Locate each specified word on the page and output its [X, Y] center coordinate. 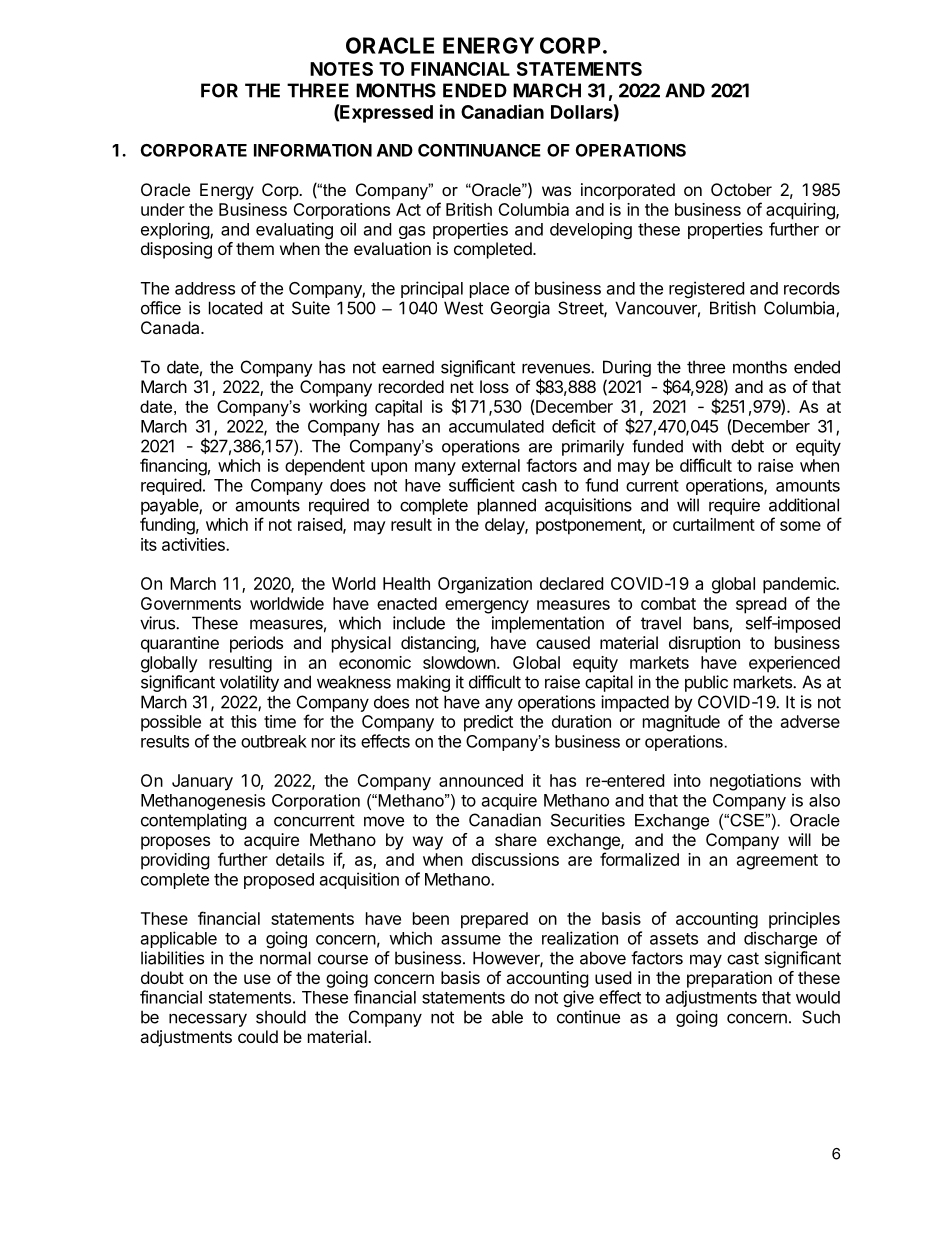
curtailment [714, 524]
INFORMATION [313, 150]
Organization [485, 585]
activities [194, 544]
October [741, 189]
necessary [208, 1020]
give [578, 998]
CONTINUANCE [479, 150]
